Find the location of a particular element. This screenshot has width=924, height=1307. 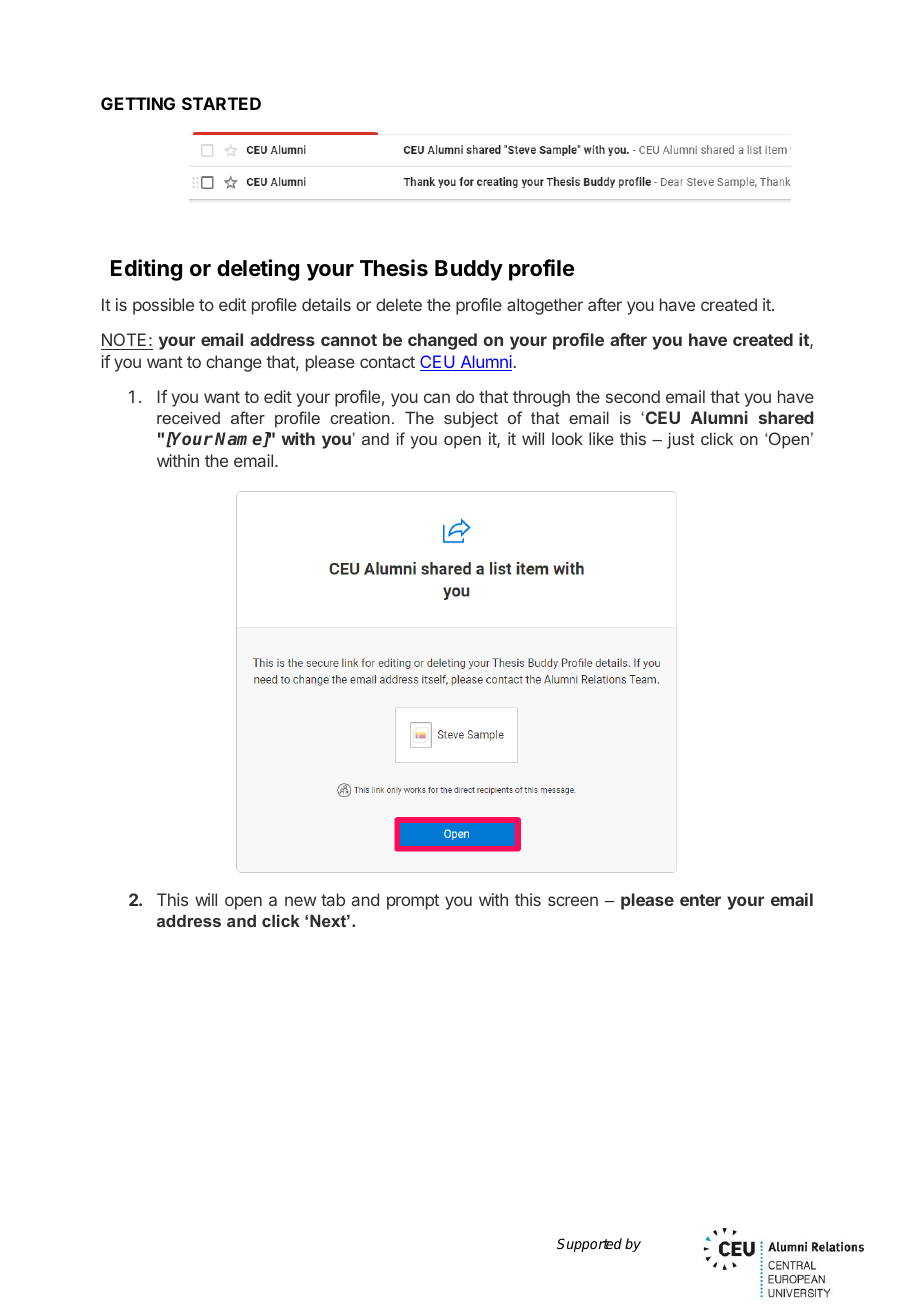

Supported is located at coordinates (589, 1245).
